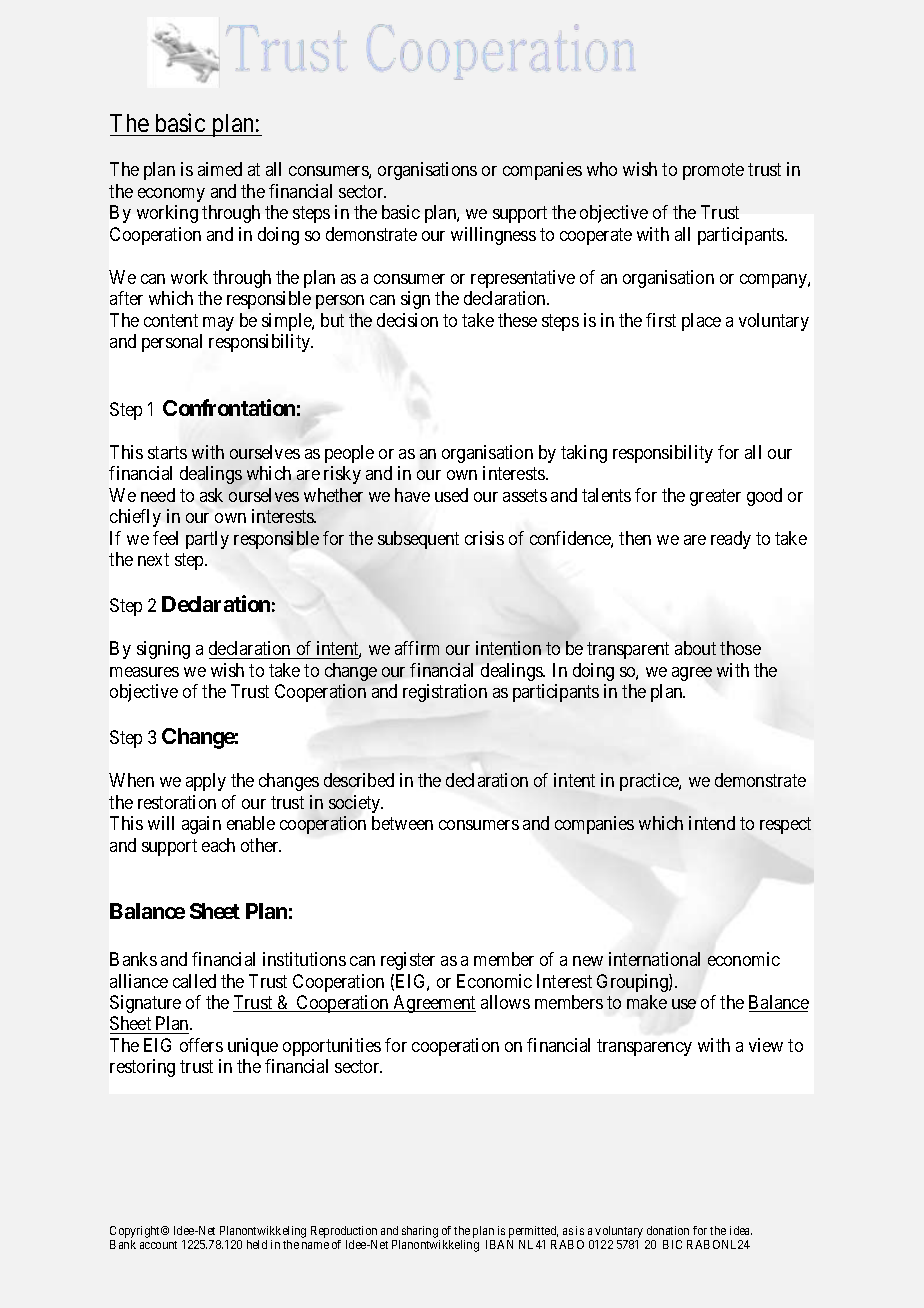 The width and height of the screenshot is (924, 1308). What do you see at coordinates (523, 279) in the screenshot?
I see `representative` at bounding box center [523, 279].
